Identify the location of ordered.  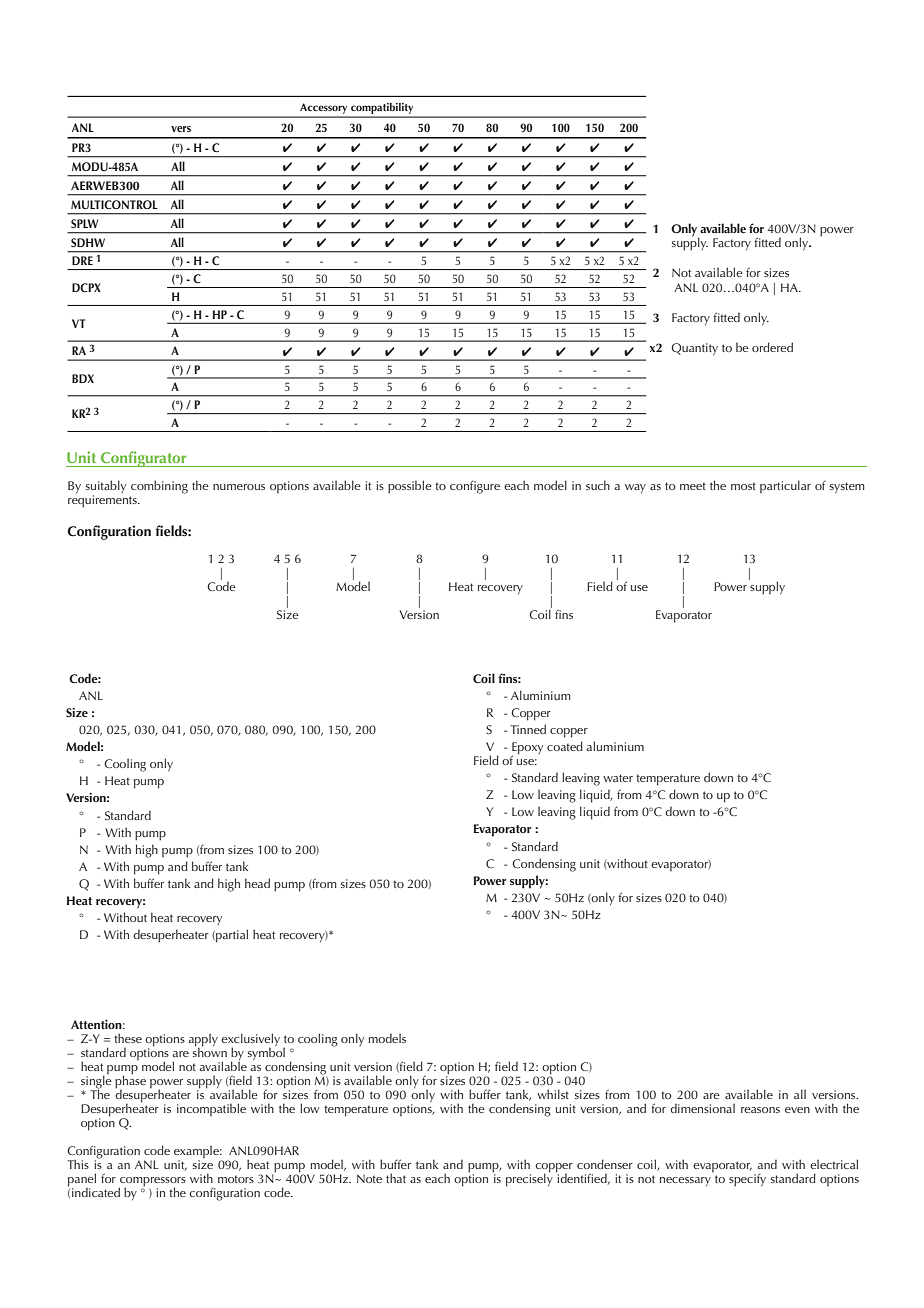
(772, 347).
